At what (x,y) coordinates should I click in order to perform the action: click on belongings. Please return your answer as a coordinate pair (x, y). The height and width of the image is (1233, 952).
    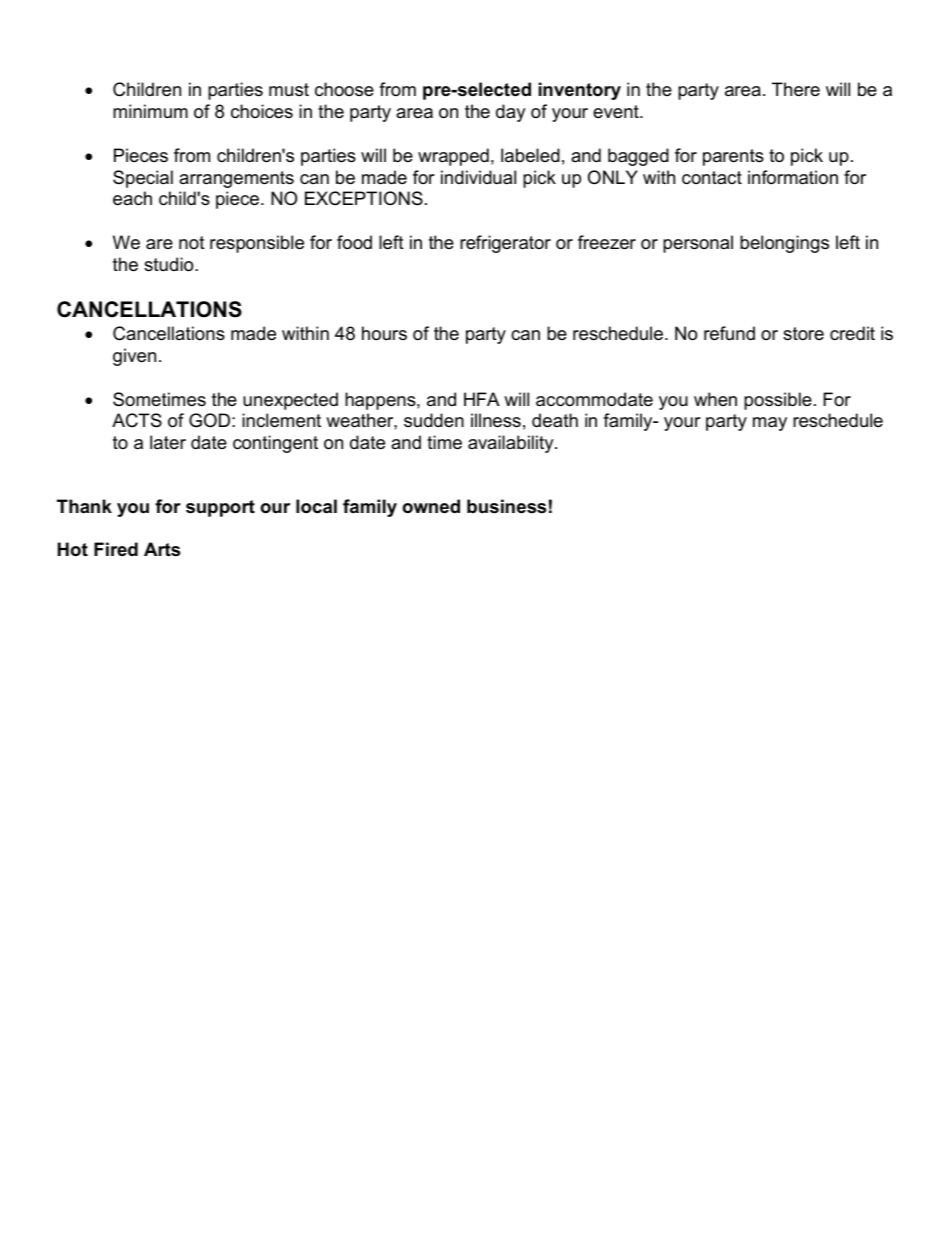
    Looking at the image, I should click on (784, 244).
